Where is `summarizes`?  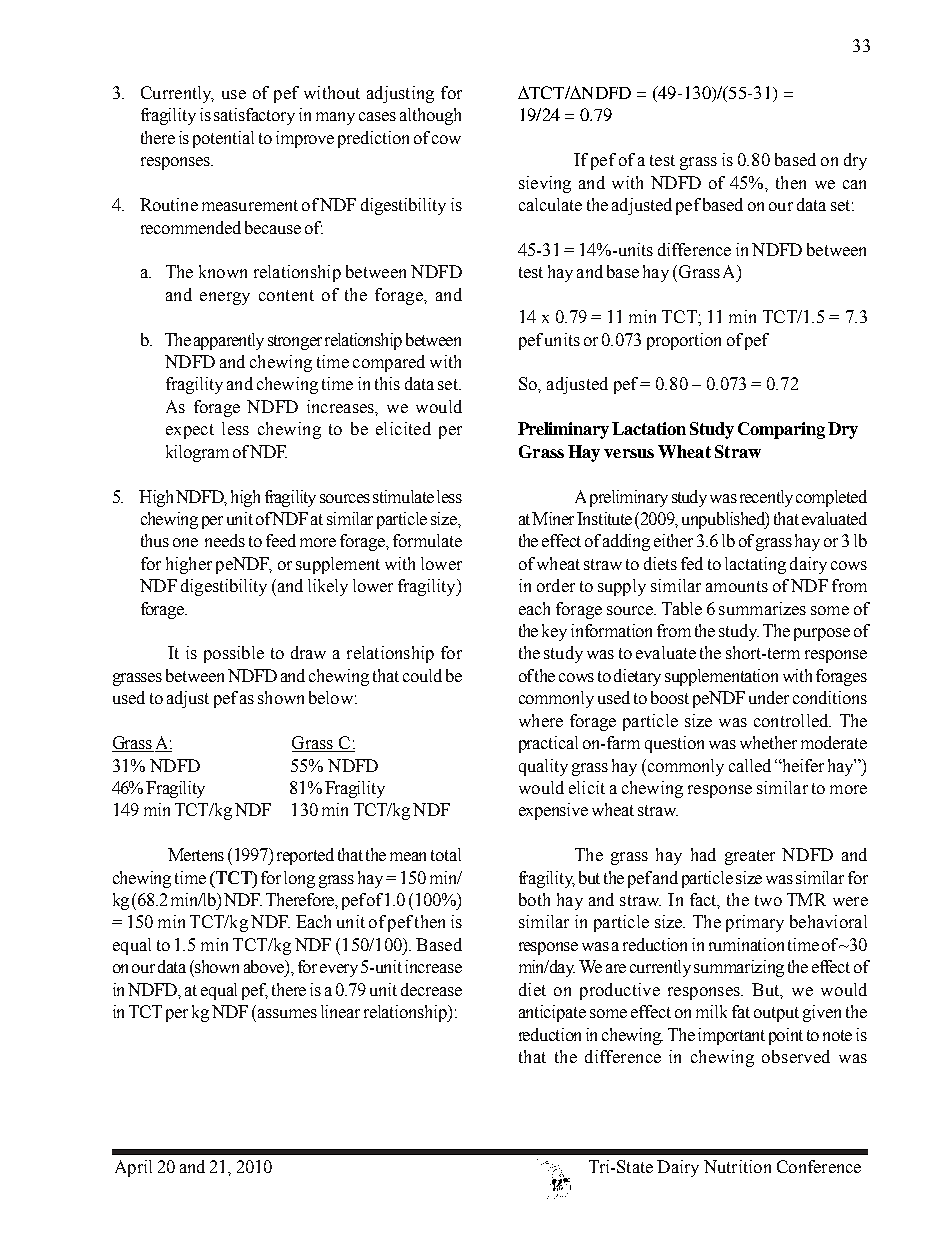 summarizes is located at coordinates (762, 608).
